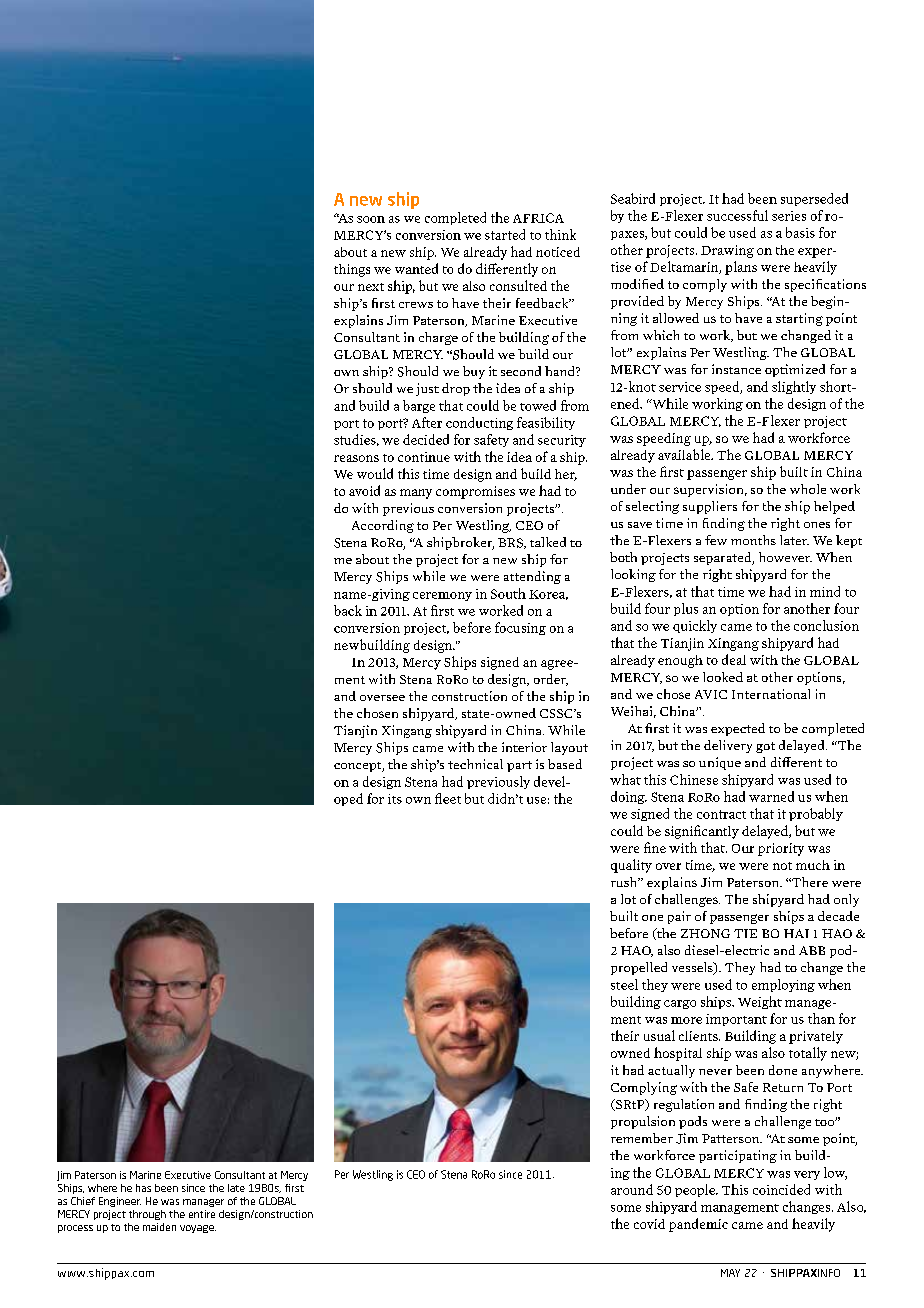 The image size is (924, 1308). Describe the element at coordinates (505, 234) in the page. I see `started` at that location.
